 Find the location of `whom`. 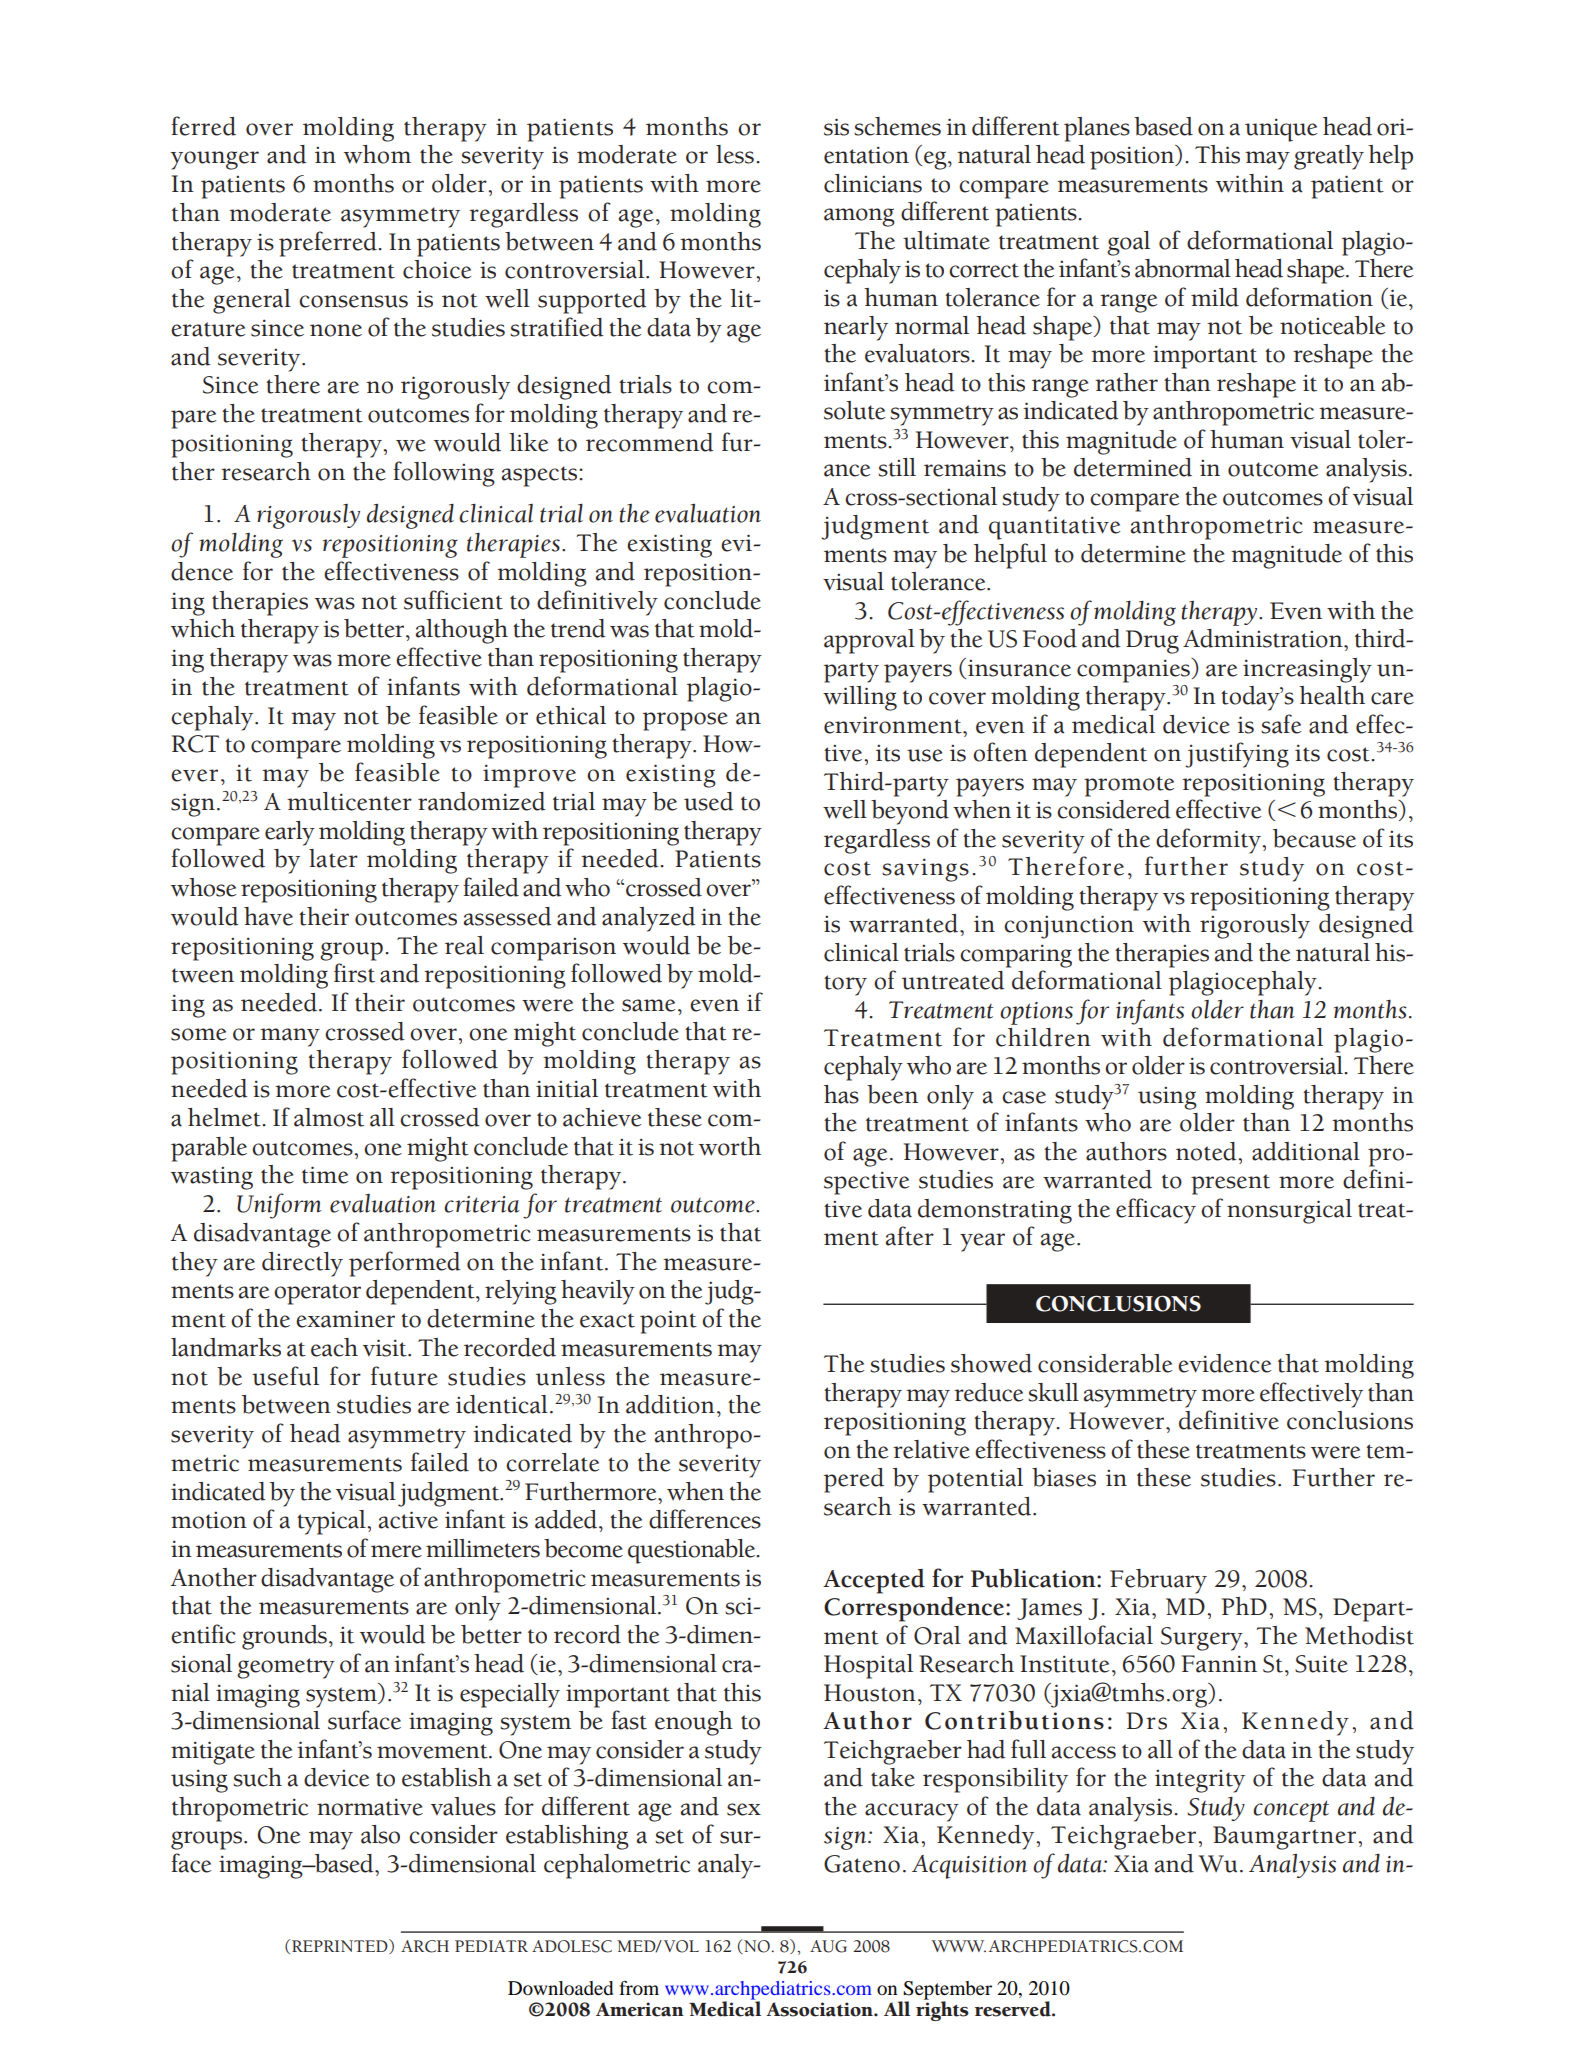

whom is located at coordinates (377, 154).
